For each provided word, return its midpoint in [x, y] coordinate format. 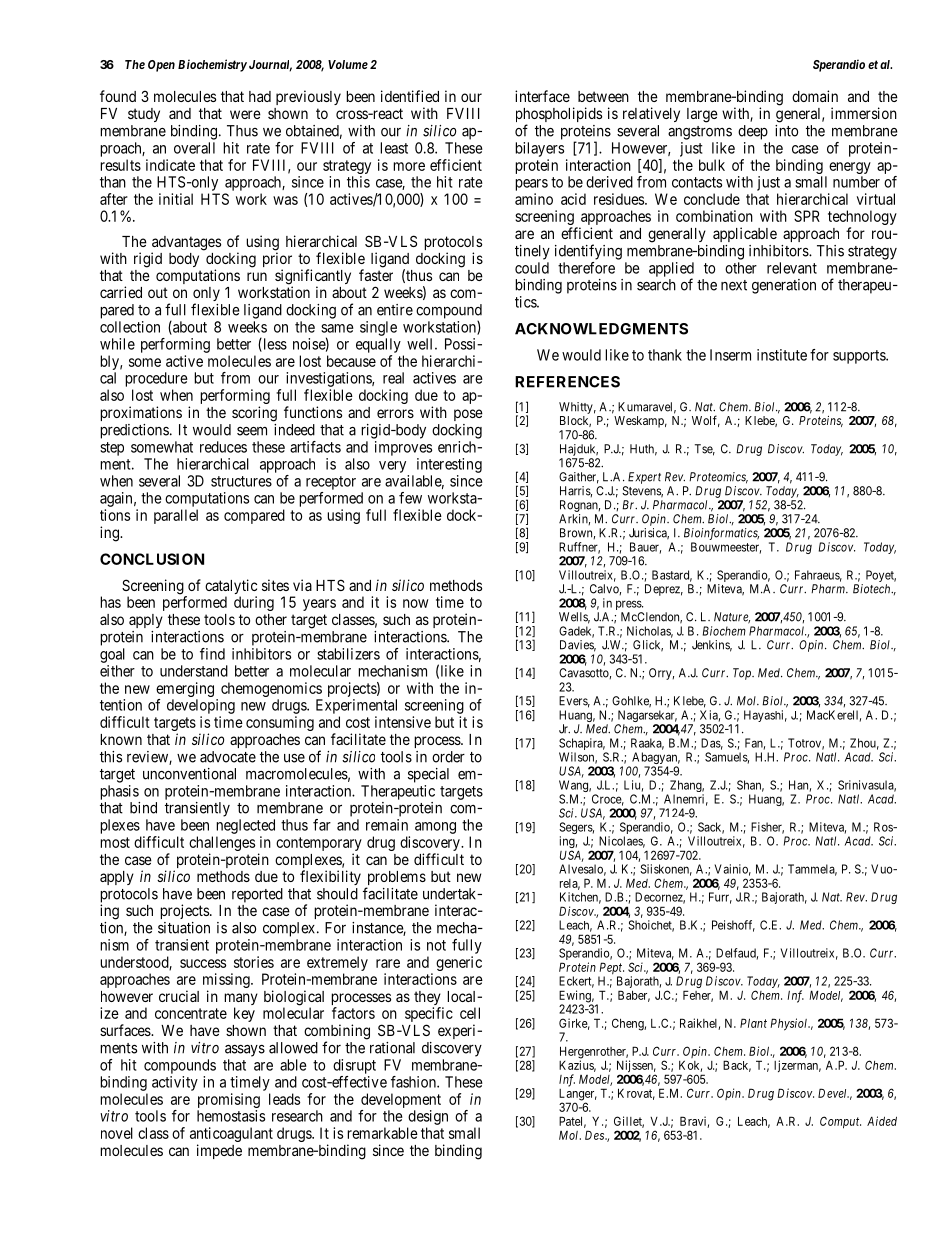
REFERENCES [567, 382]
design [428, 1117]
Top [743, 674]
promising [228, 1102]
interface [542, 96]
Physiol [790, 1024]
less [274, 345]
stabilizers [348, 654]
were [245, 114]
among [435, 828]
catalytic [231, 588]
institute [782, 355]
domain [815, 96]
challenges [222, 843]
